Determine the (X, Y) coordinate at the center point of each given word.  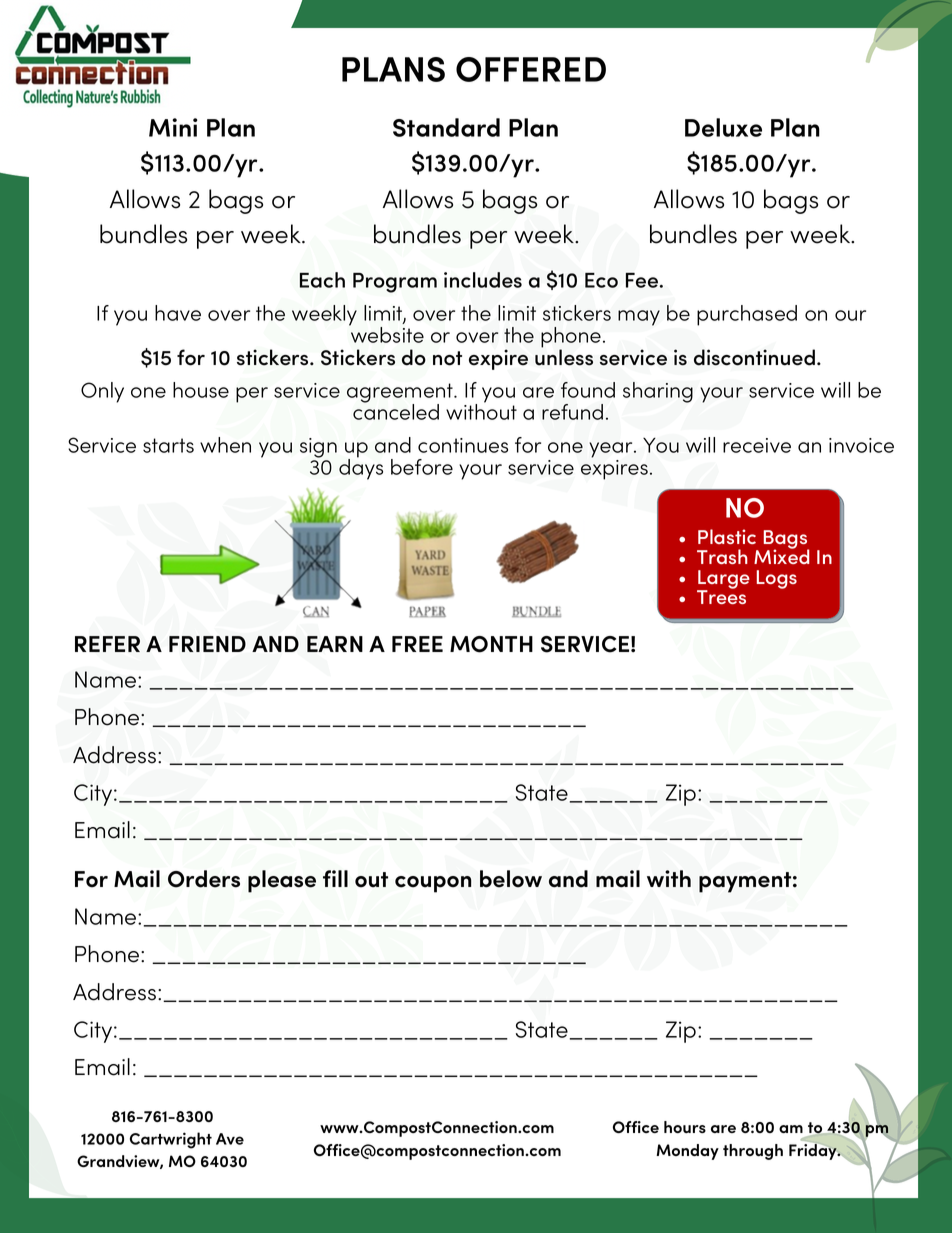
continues (463, 445)
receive (757, 445)
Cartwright (171, 1140)
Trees (721, 596)
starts (168, 445)
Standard (446, 127)
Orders (204, 879)
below (511, 879)
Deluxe (723, 127)
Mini (173, 127)
